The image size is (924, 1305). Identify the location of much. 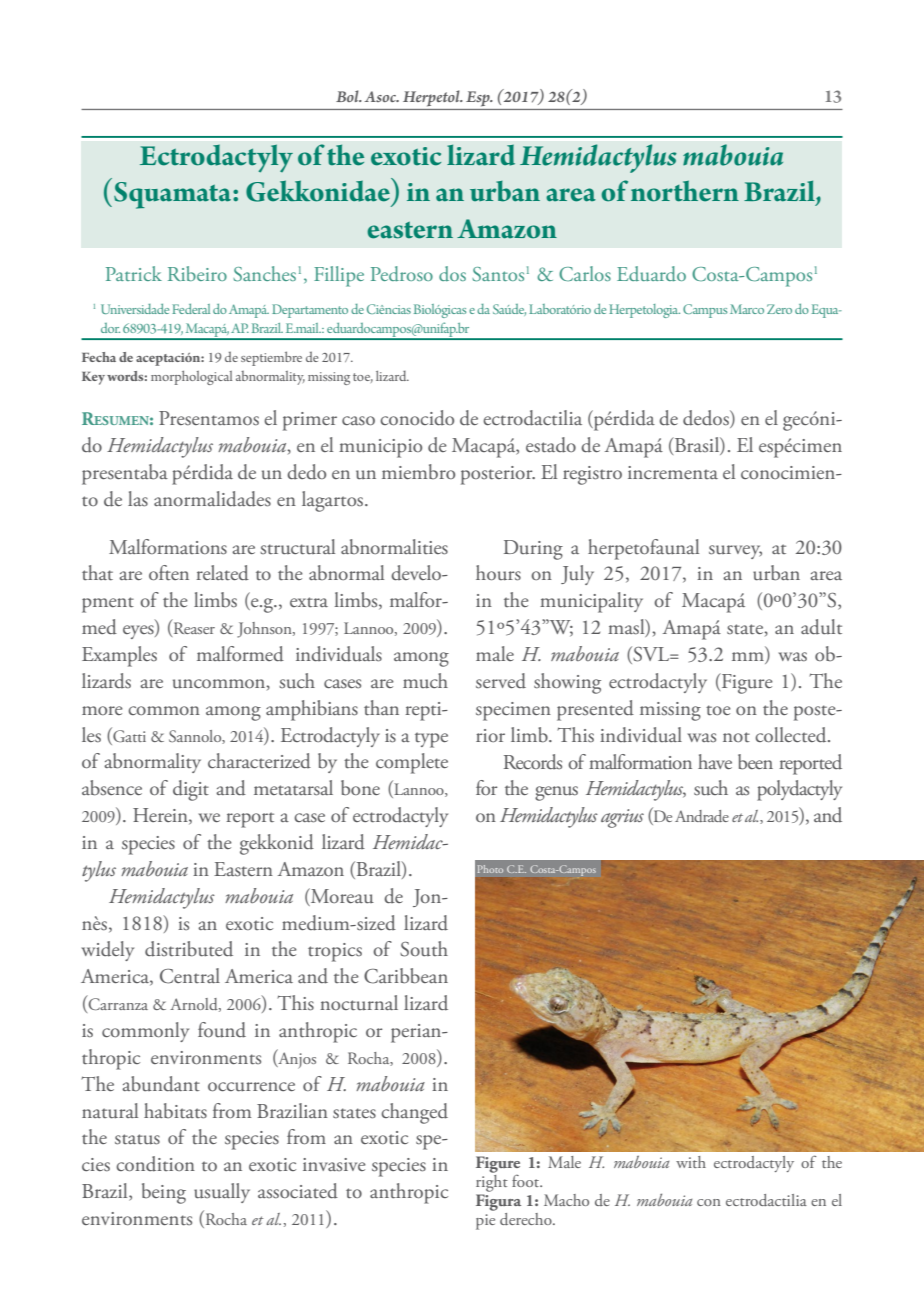
(425, 681).
